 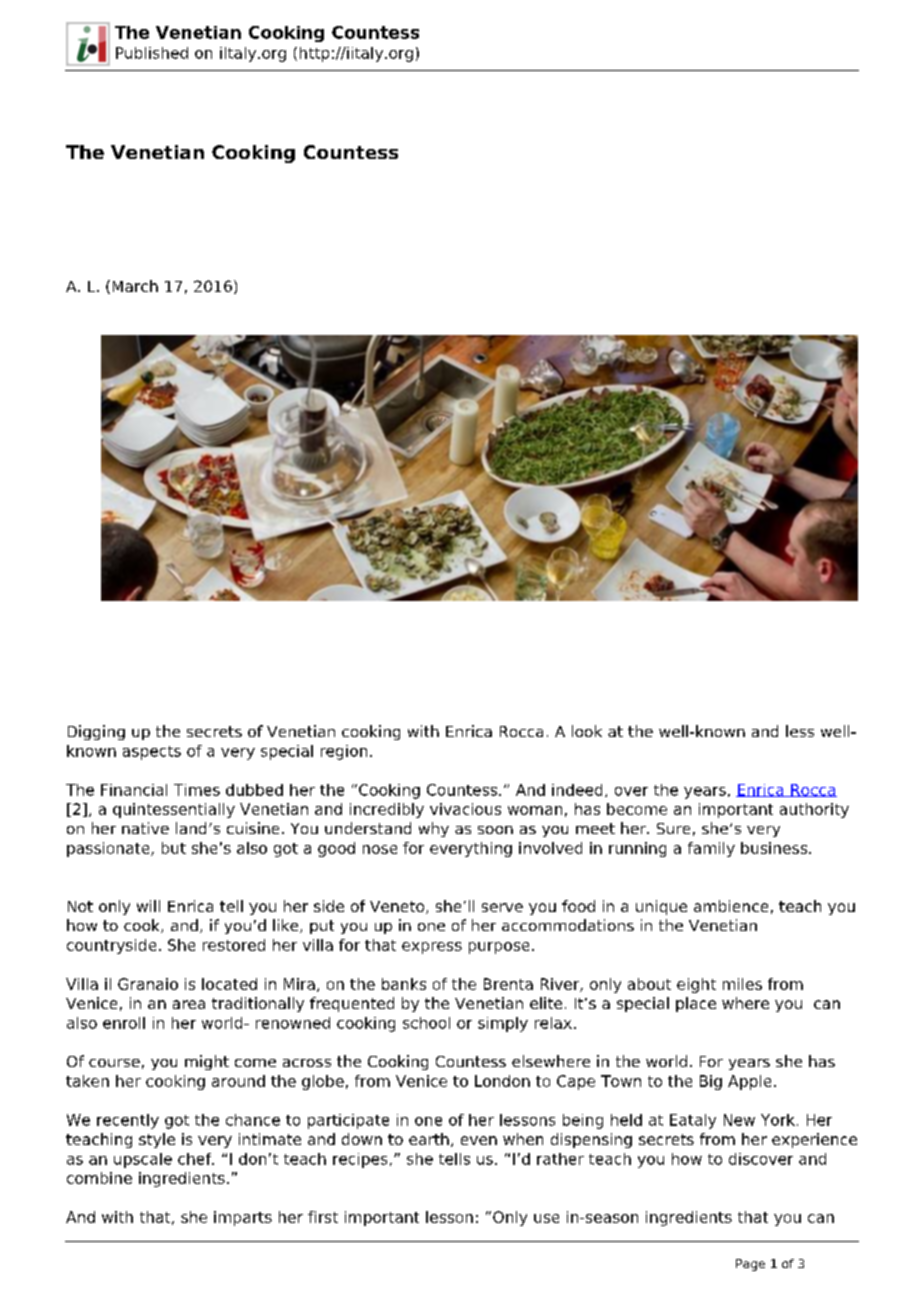 What do you see at coordinates (587, 731) in the screenshot?
I see `look` at bounding box center [587, 731].
